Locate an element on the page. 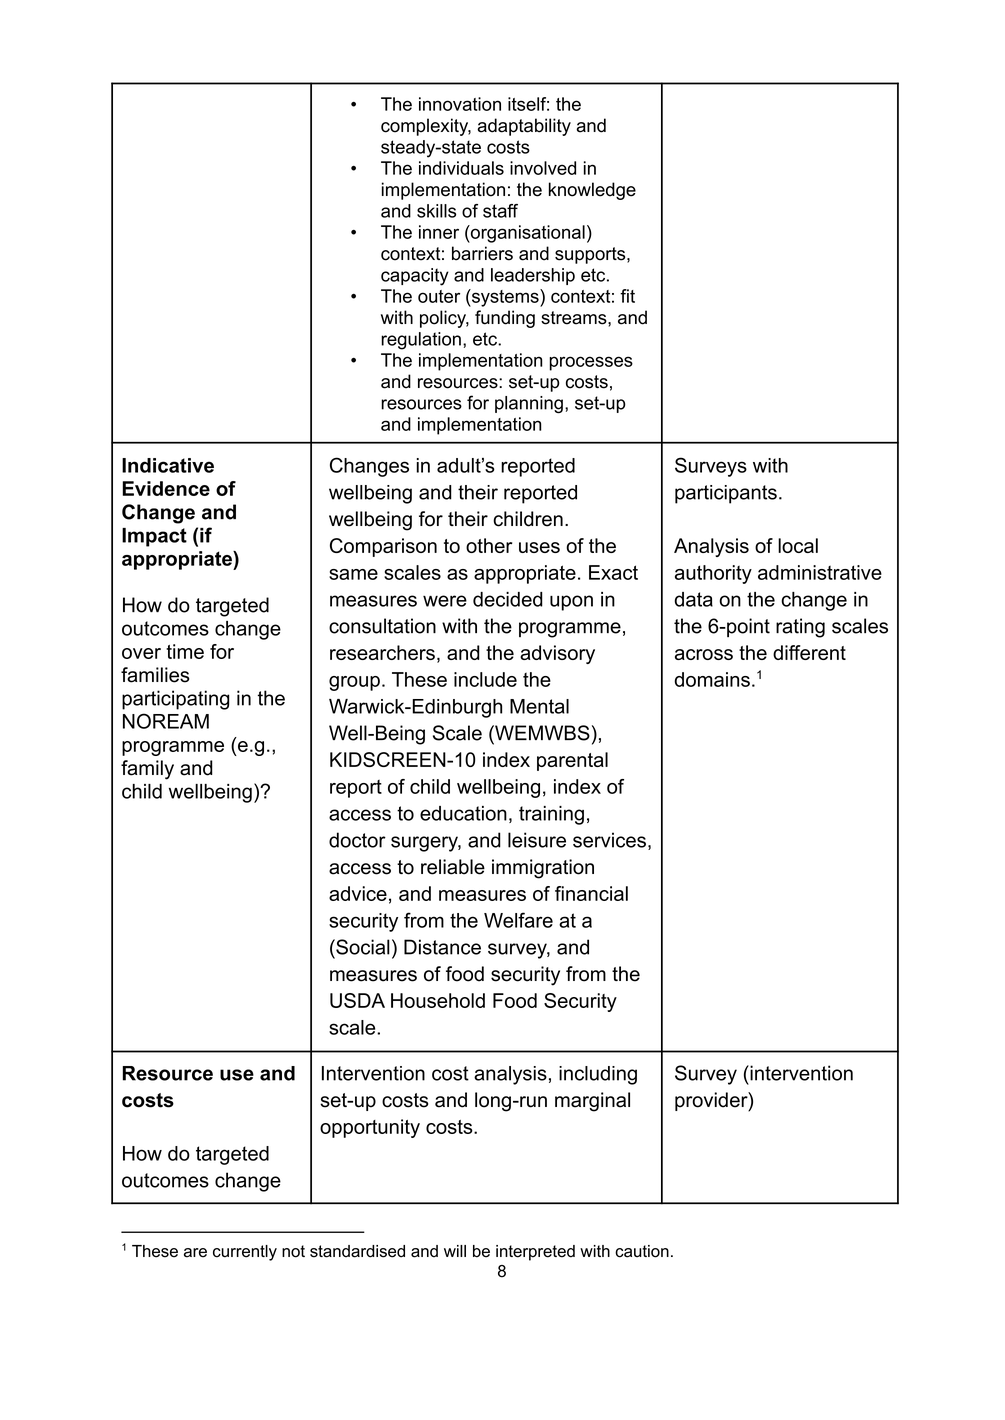 The image size is (1005, 1420). complexity is located at coordinates (426, 127).
